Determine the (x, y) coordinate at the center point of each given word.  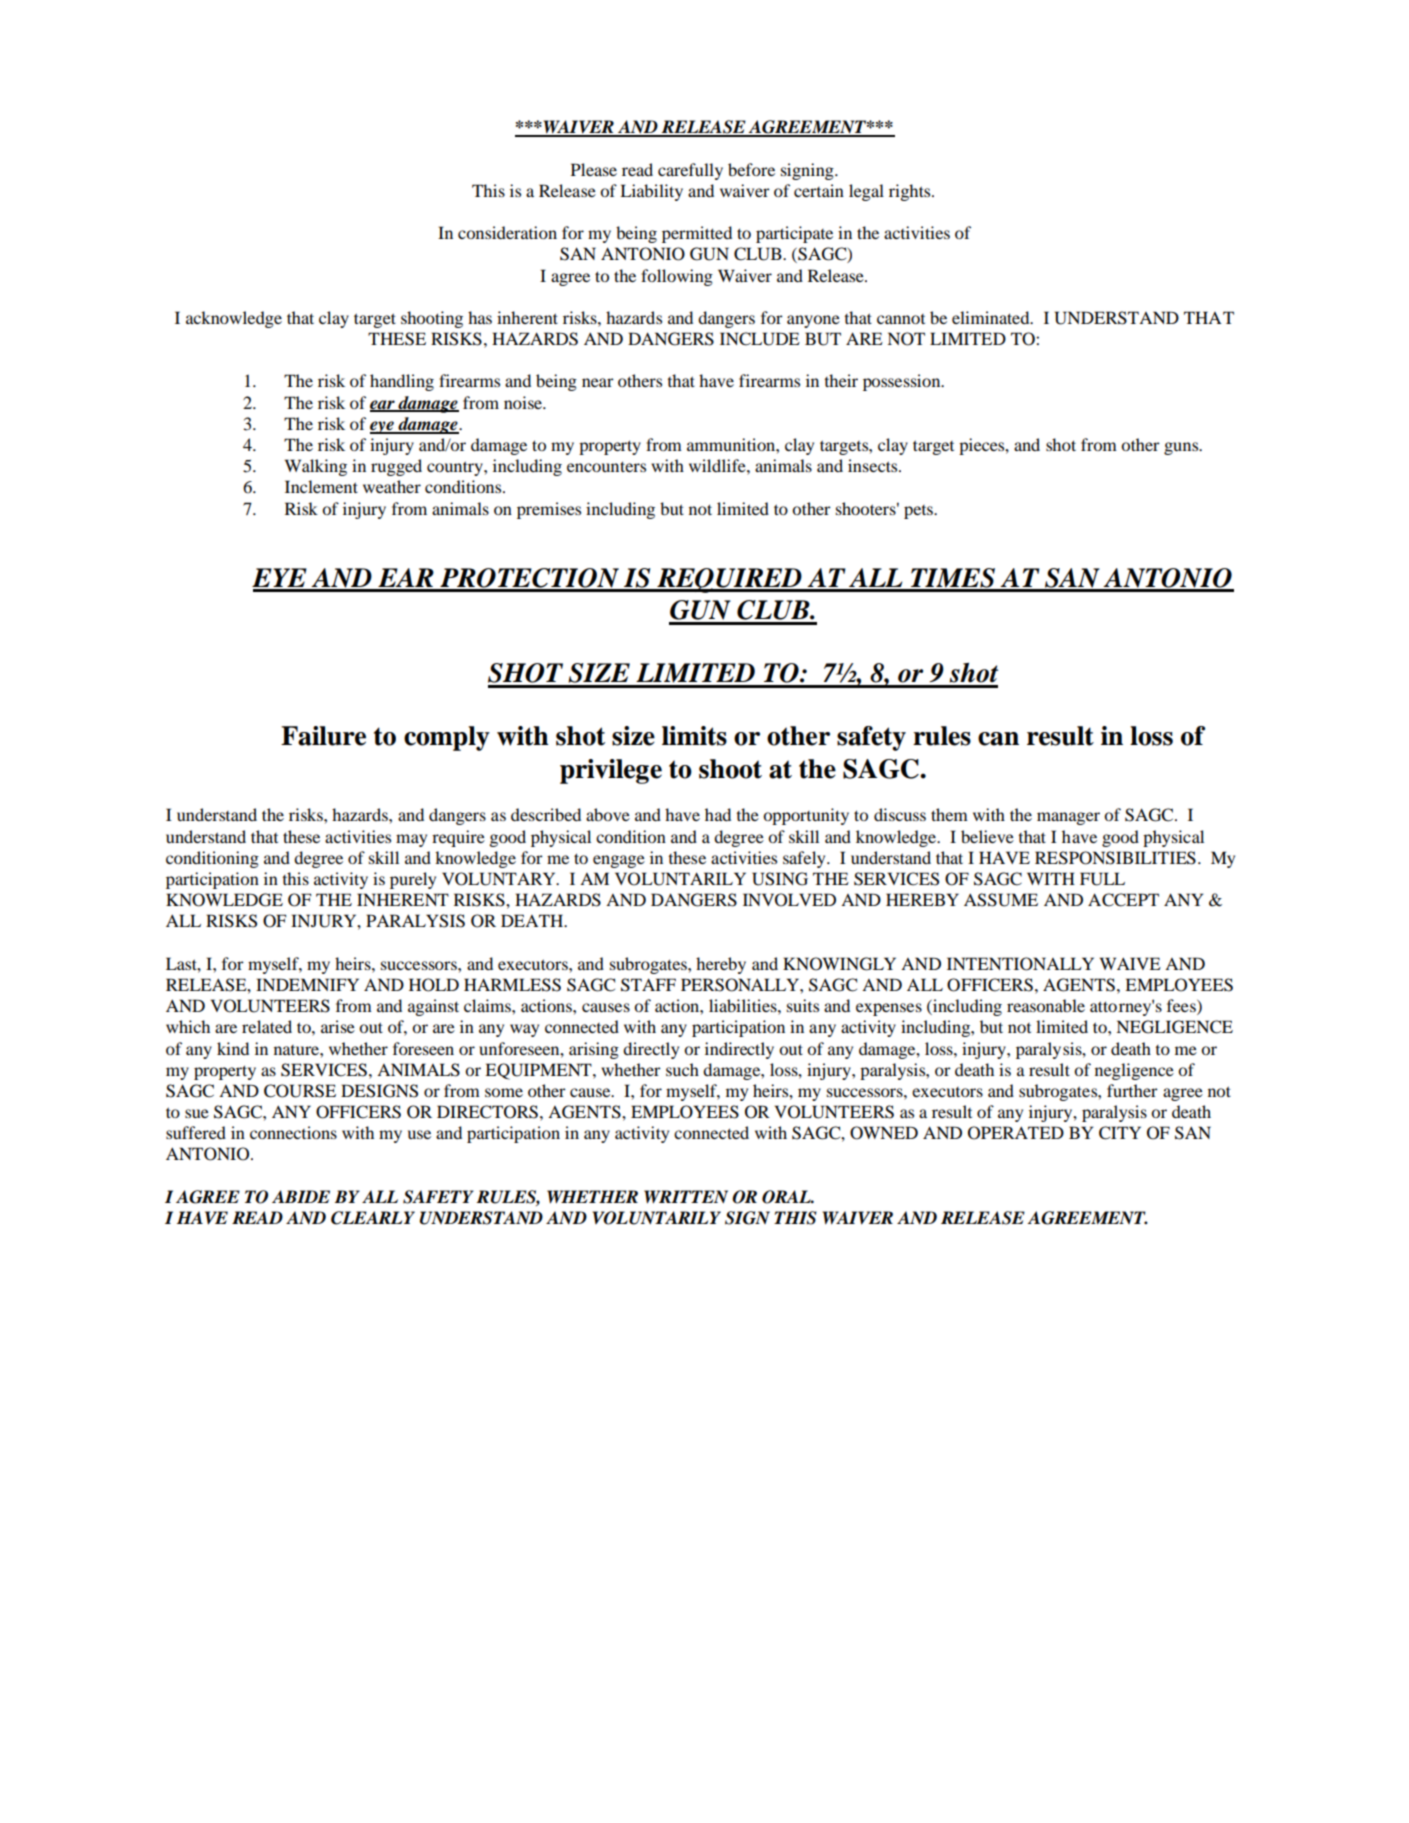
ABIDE (301, 1196)
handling (402, 382)
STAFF (648, 985)
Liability (651, 192)
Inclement (321, 486)
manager (1068, 818)
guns (1182, 448)
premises (549, 510)
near (598, 382)
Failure (323, 736)
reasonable (1046, 1005)
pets (919, 512)
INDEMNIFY (307, 984)
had (718, 814)
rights (911, 192)
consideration (507, 232)
